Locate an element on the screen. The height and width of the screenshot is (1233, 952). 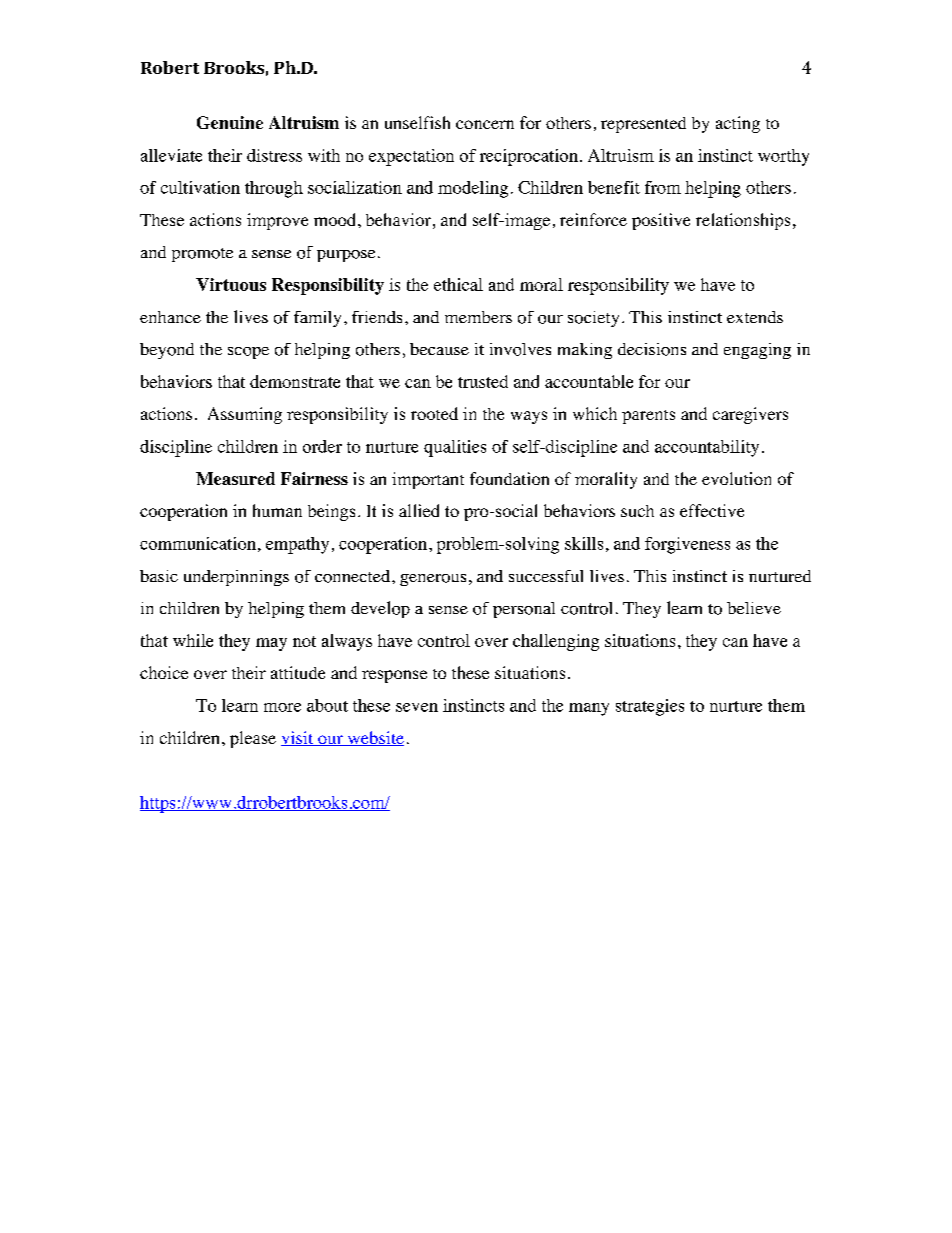
effective is located at coordinates (712, 510).
